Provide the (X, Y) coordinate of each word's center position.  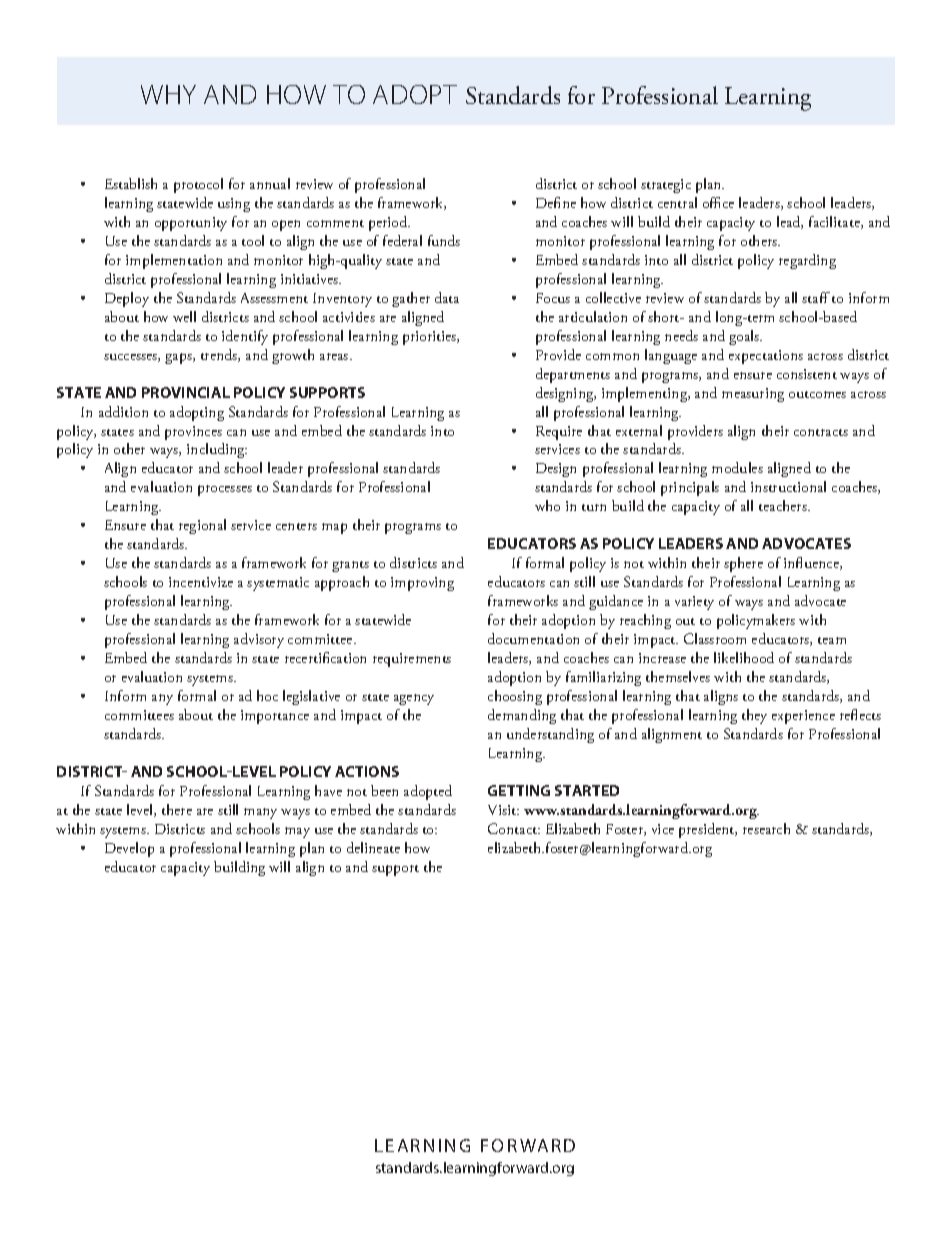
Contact (514, 828)
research (766, 828)
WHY (168, 94)
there (177, 809)
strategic (666, 186)
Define (556, 202)
